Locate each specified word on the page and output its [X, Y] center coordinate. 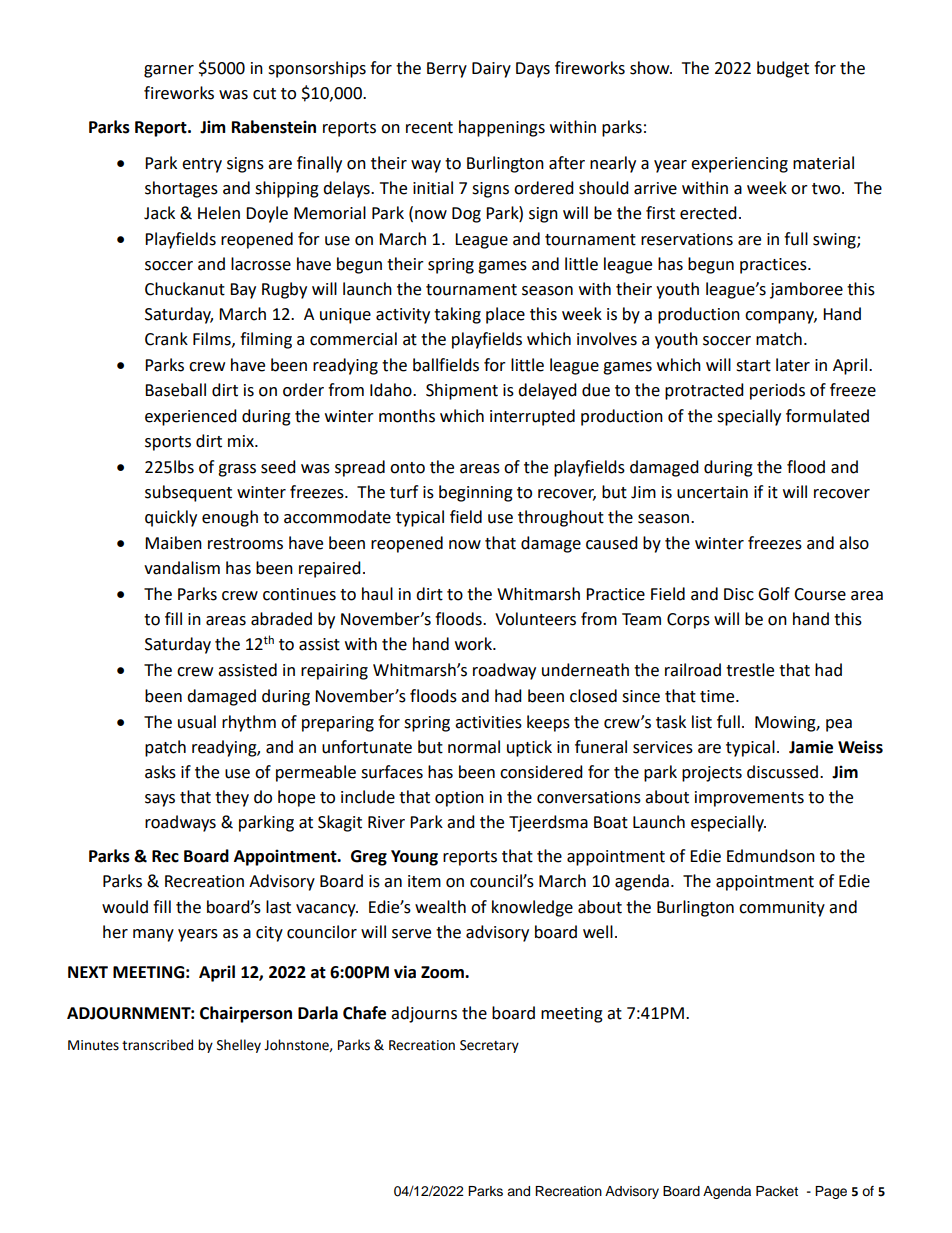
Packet [777, 1191]
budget [783, 69]
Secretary [489, 1046]
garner [169, 71]
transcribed [157, 1045]
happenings [502, 128]
